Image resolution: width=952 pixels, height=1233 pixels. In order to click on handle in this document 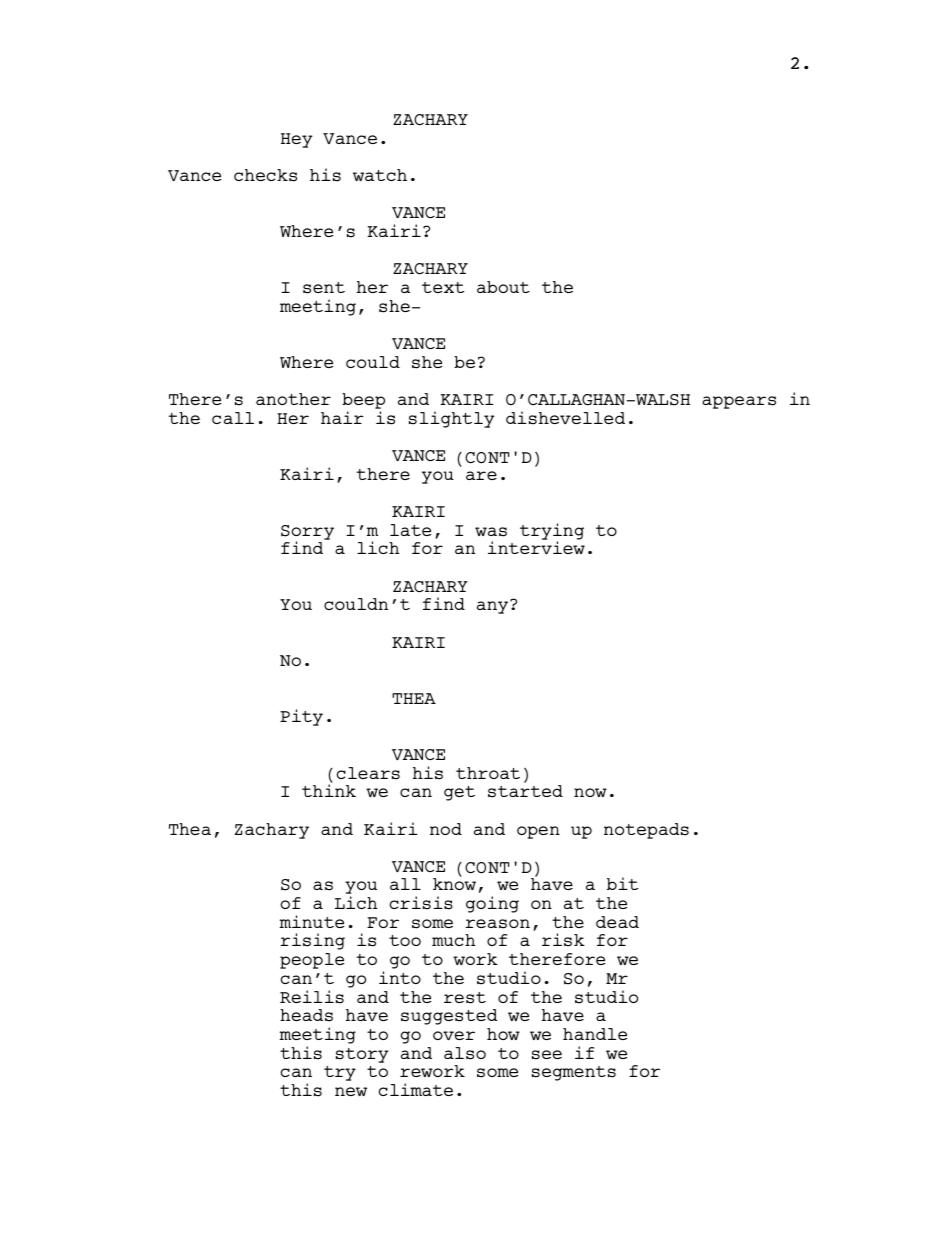, I will do `click(595, 1034)`.
